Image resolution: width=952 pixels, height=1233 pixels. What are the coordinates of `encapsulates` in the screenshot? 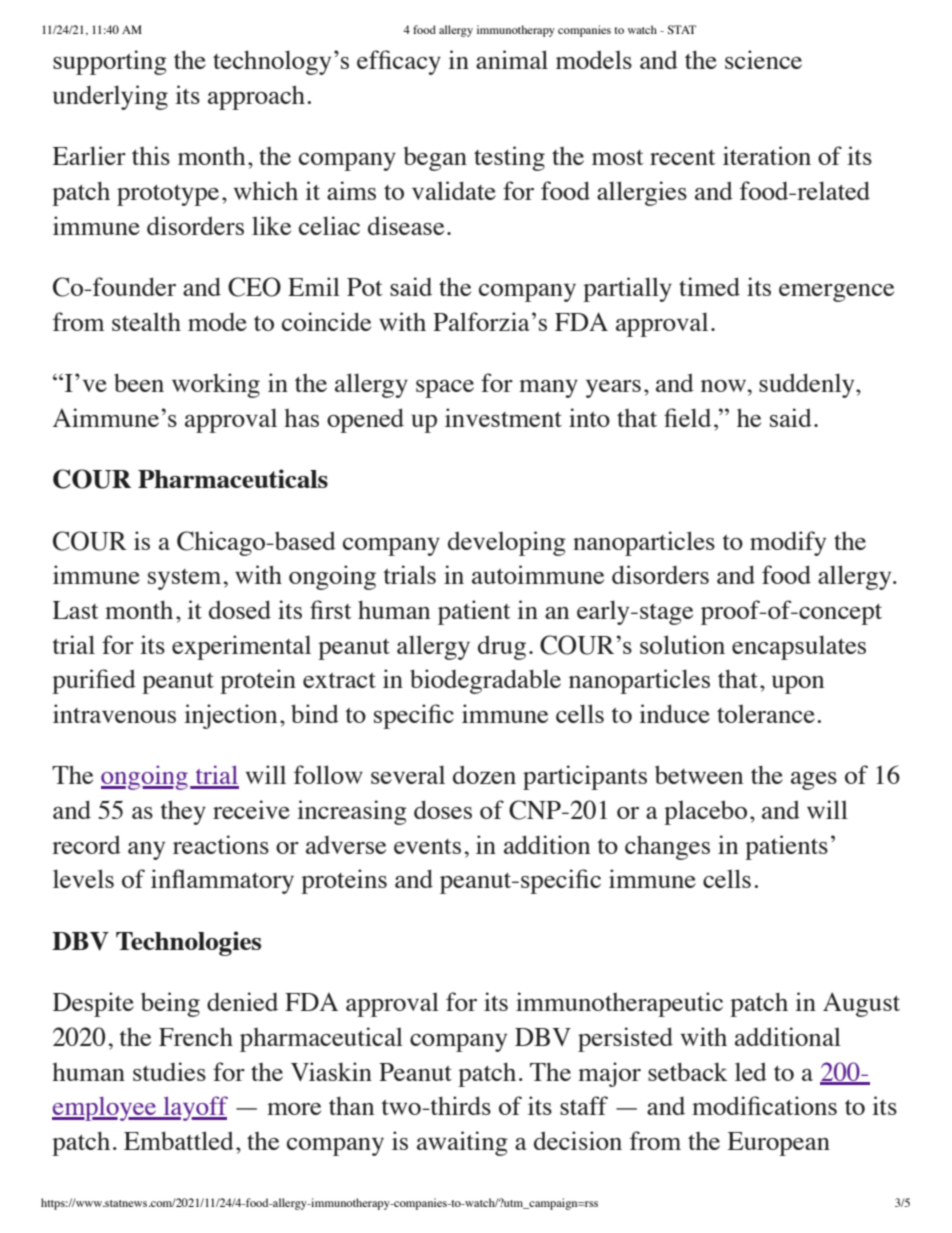 It's located at (799, 647).
